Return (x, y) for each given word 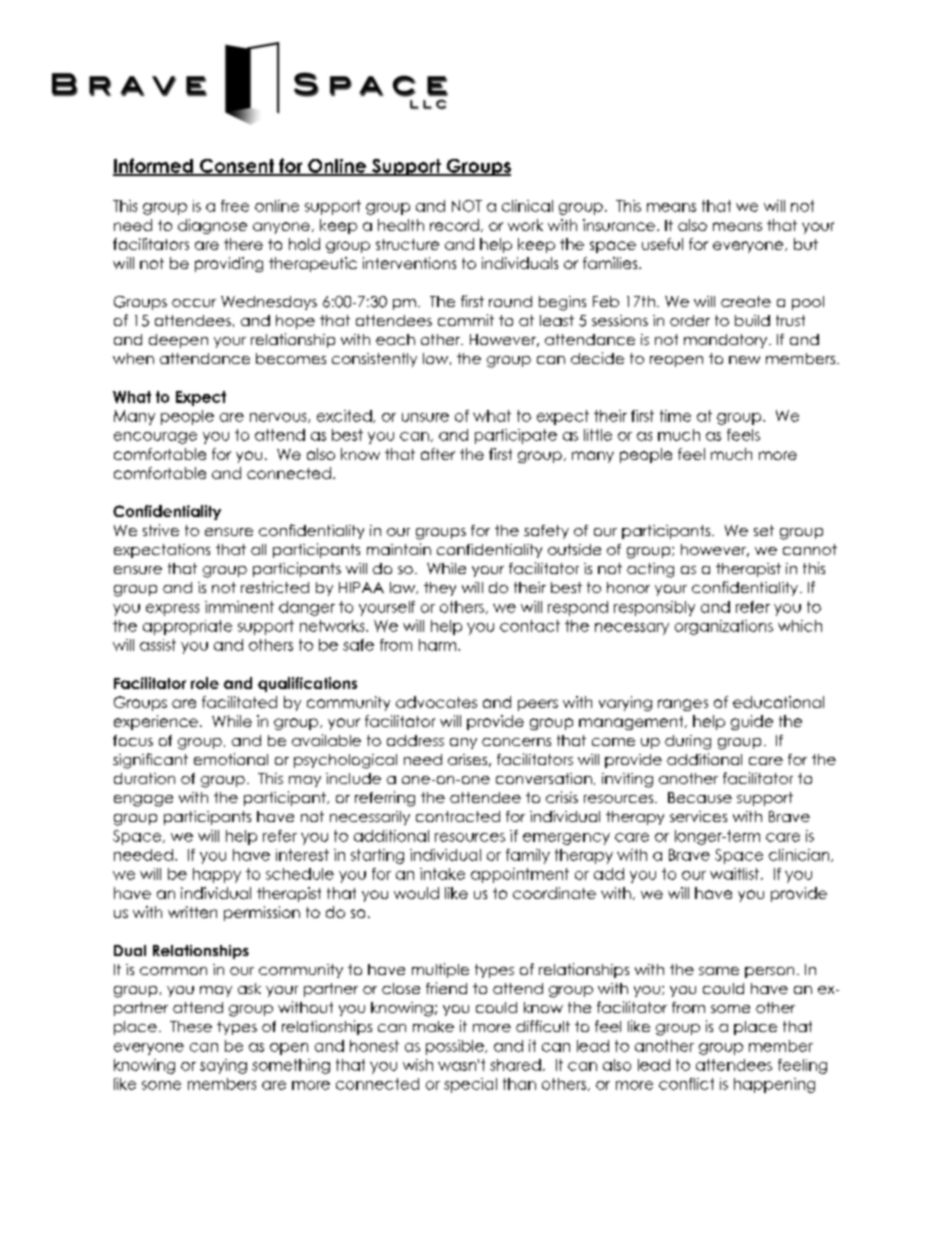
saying (223, 1066)
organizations (724, 627)
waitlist (736, 874)
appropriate (187, 627)
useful (662, 244)
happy (217, 875)
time (675, 416)
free (235, 206)
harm (439, 645)
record (454, 225)
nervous (279, 418)
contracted (458, 816)
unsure (425, 417)
